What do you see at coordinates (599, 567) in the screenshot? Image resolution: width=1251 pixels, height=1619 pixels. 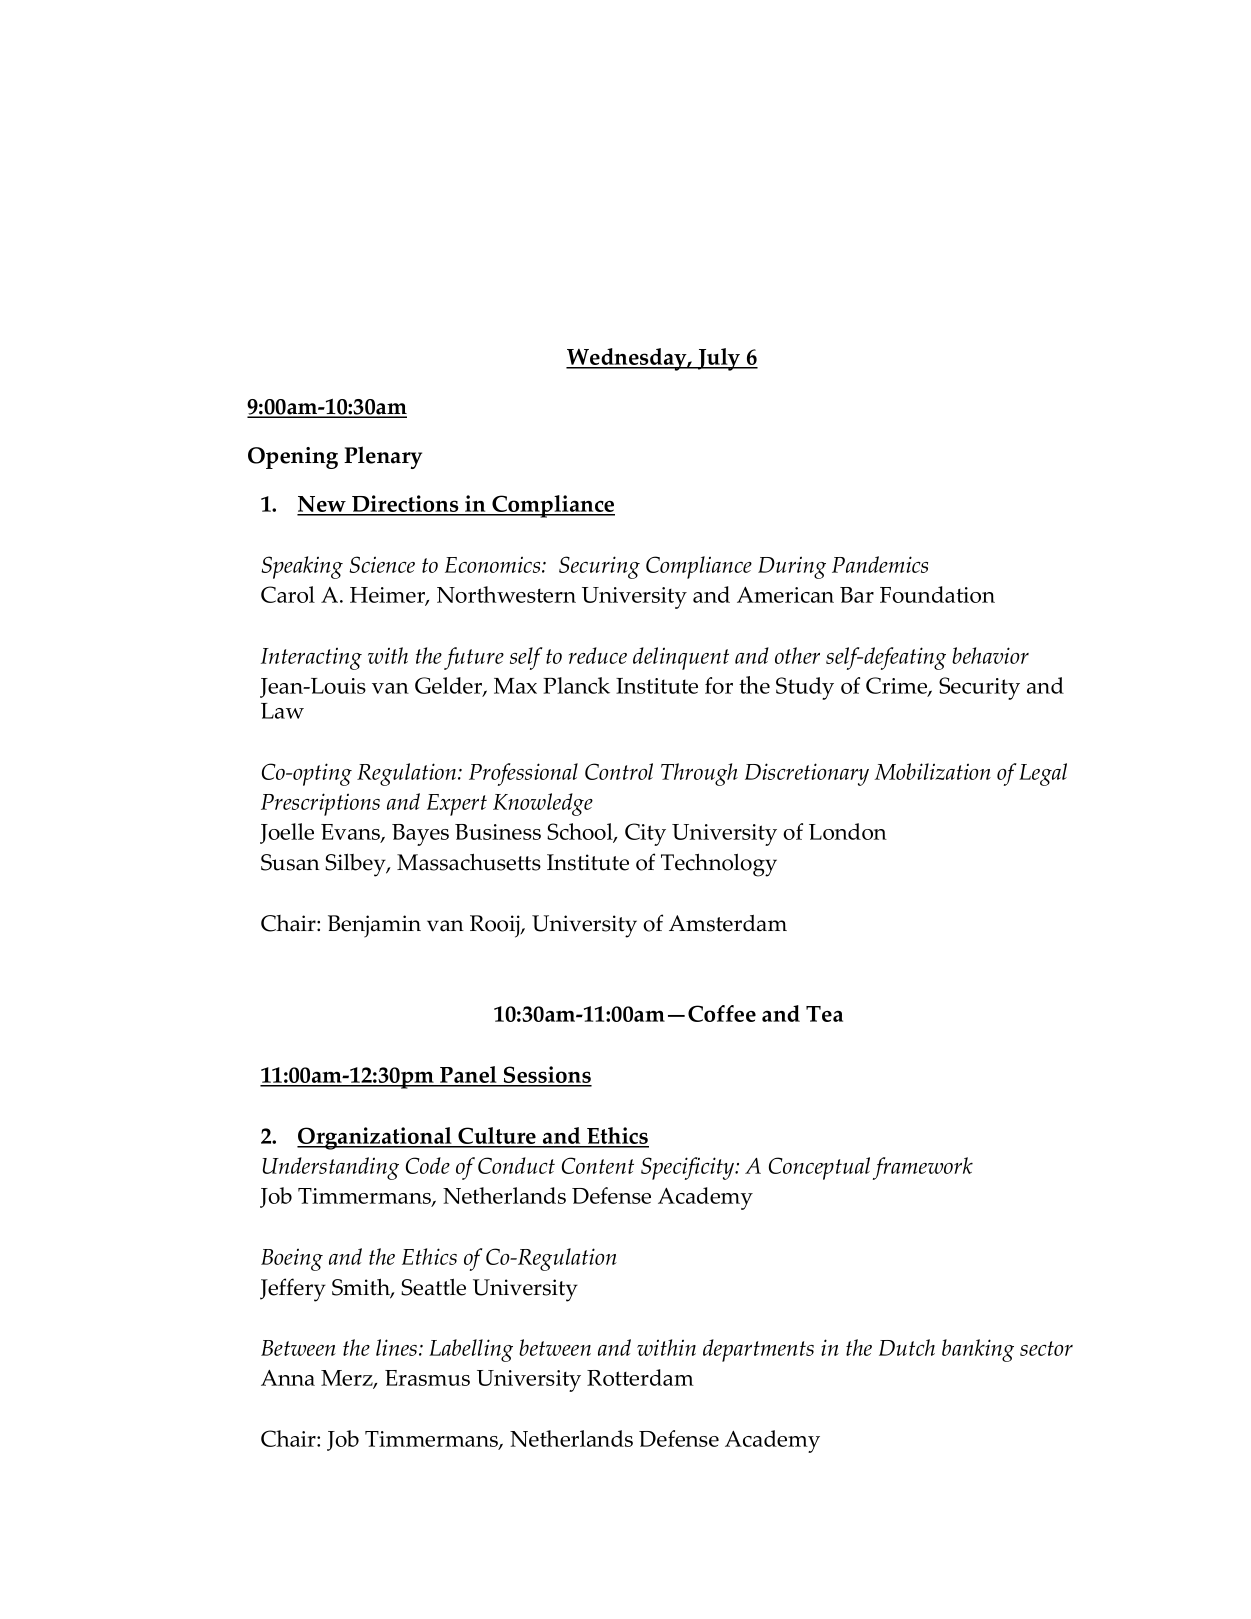 I see `Securing` at bounding box center [599, 567].
